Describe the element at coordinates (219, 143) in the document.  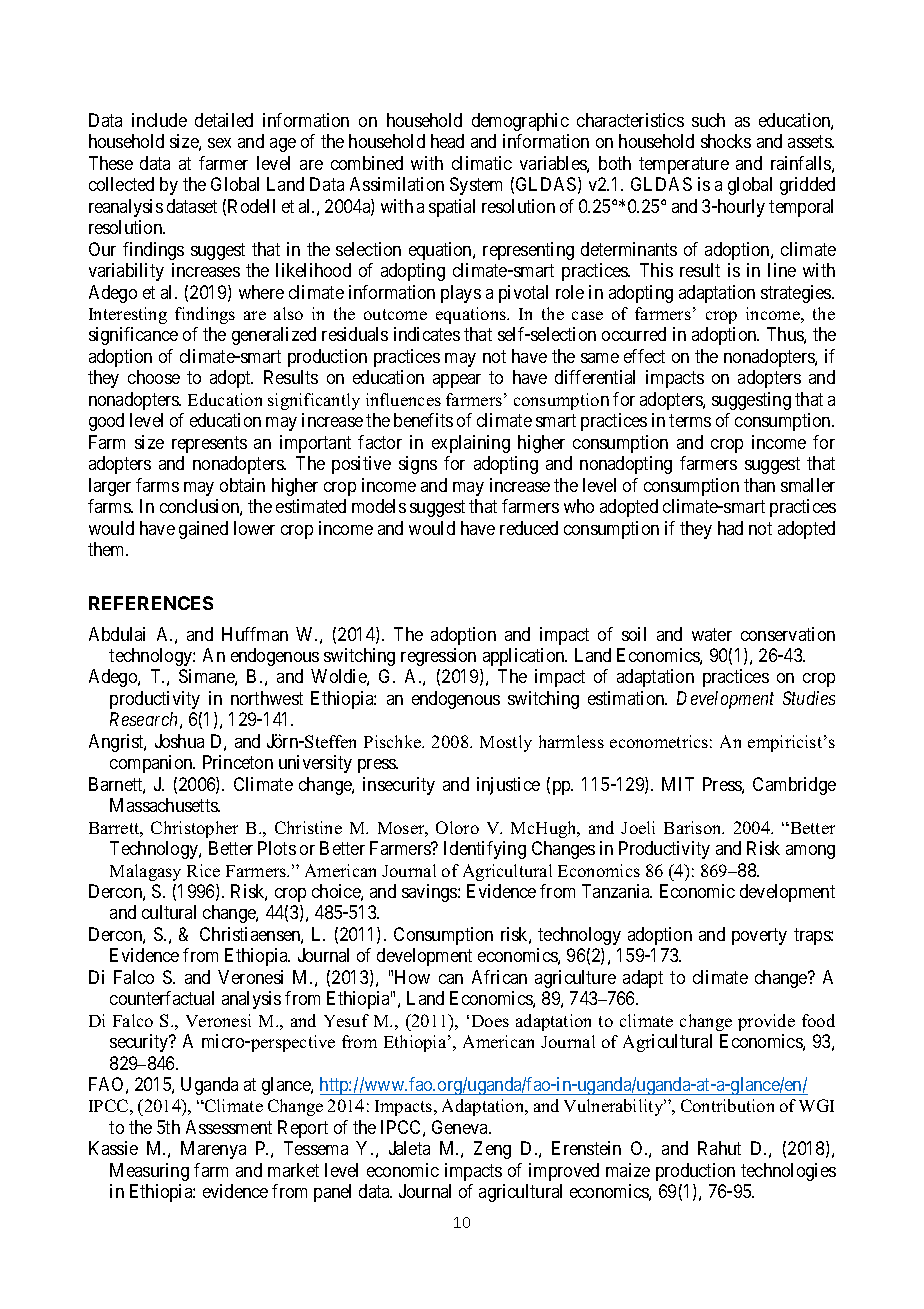
I see `sex` at that location.
